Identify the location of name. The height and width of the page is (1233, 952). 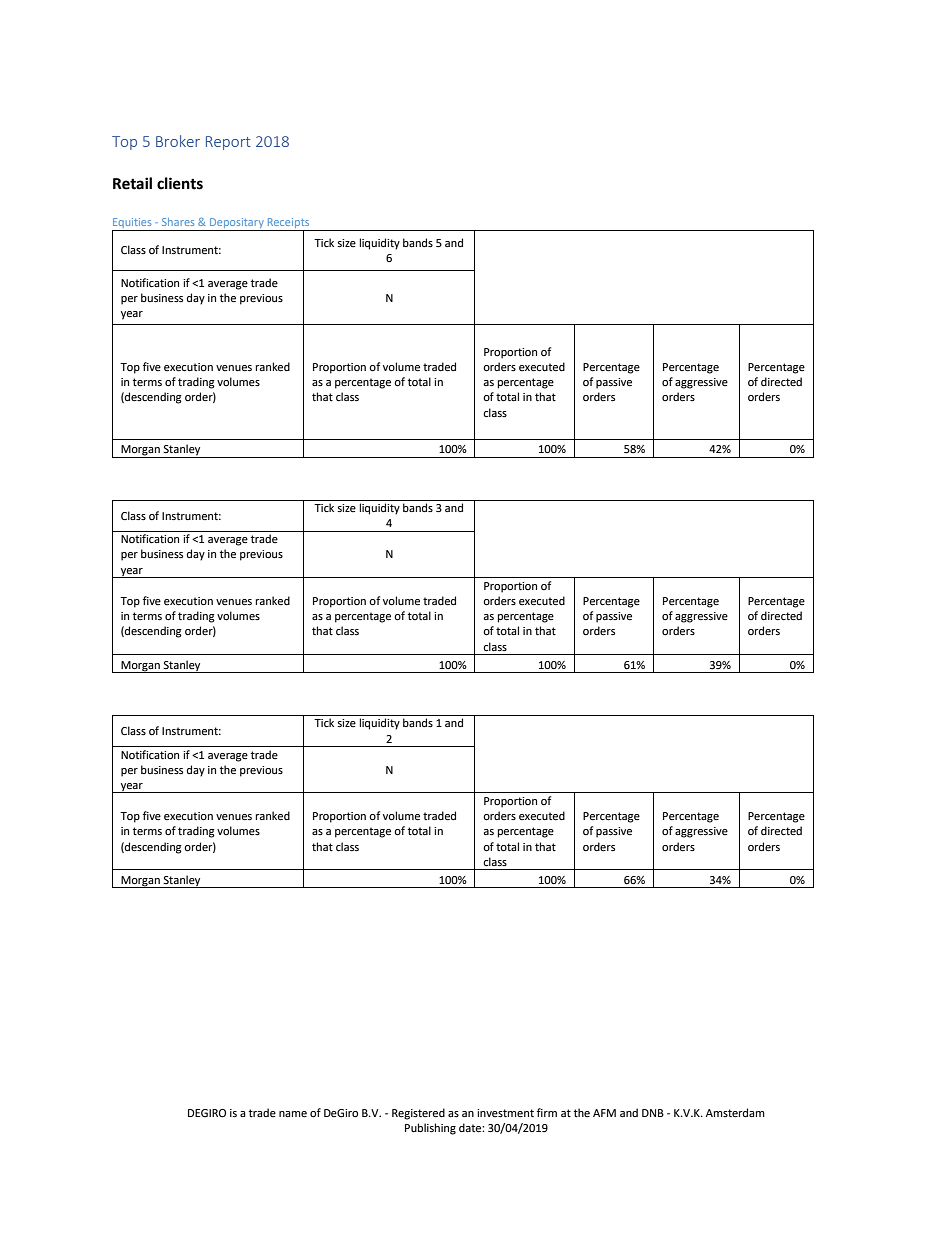
(293, 1114).
